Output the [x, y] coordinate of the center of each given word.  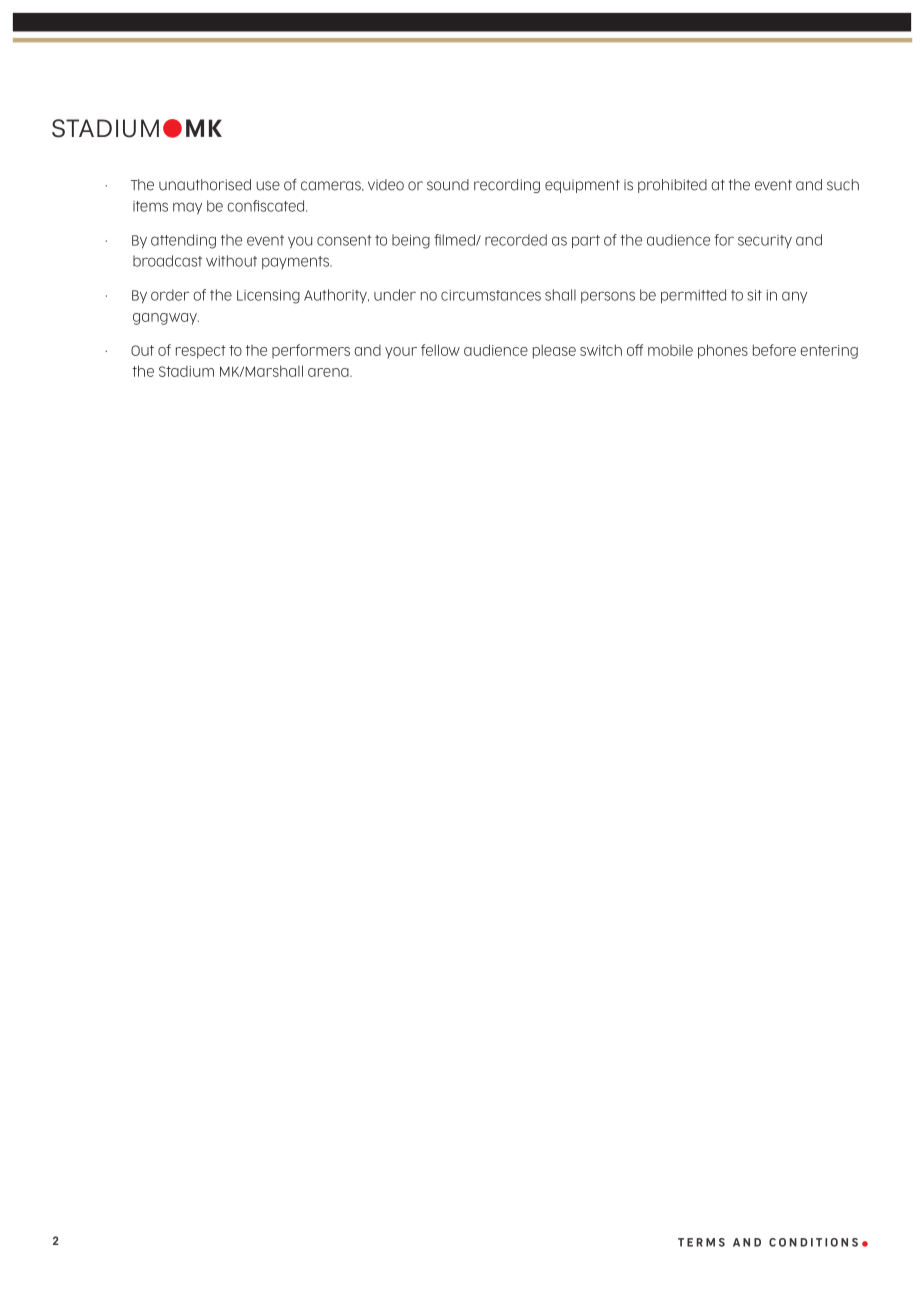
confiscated [267, 206]
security [765, 241]
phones [723, 351]
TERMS [701, 1242]
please [554, 351]
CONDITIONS [813, 1242]
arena [329, 372]
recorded [516, 240]
